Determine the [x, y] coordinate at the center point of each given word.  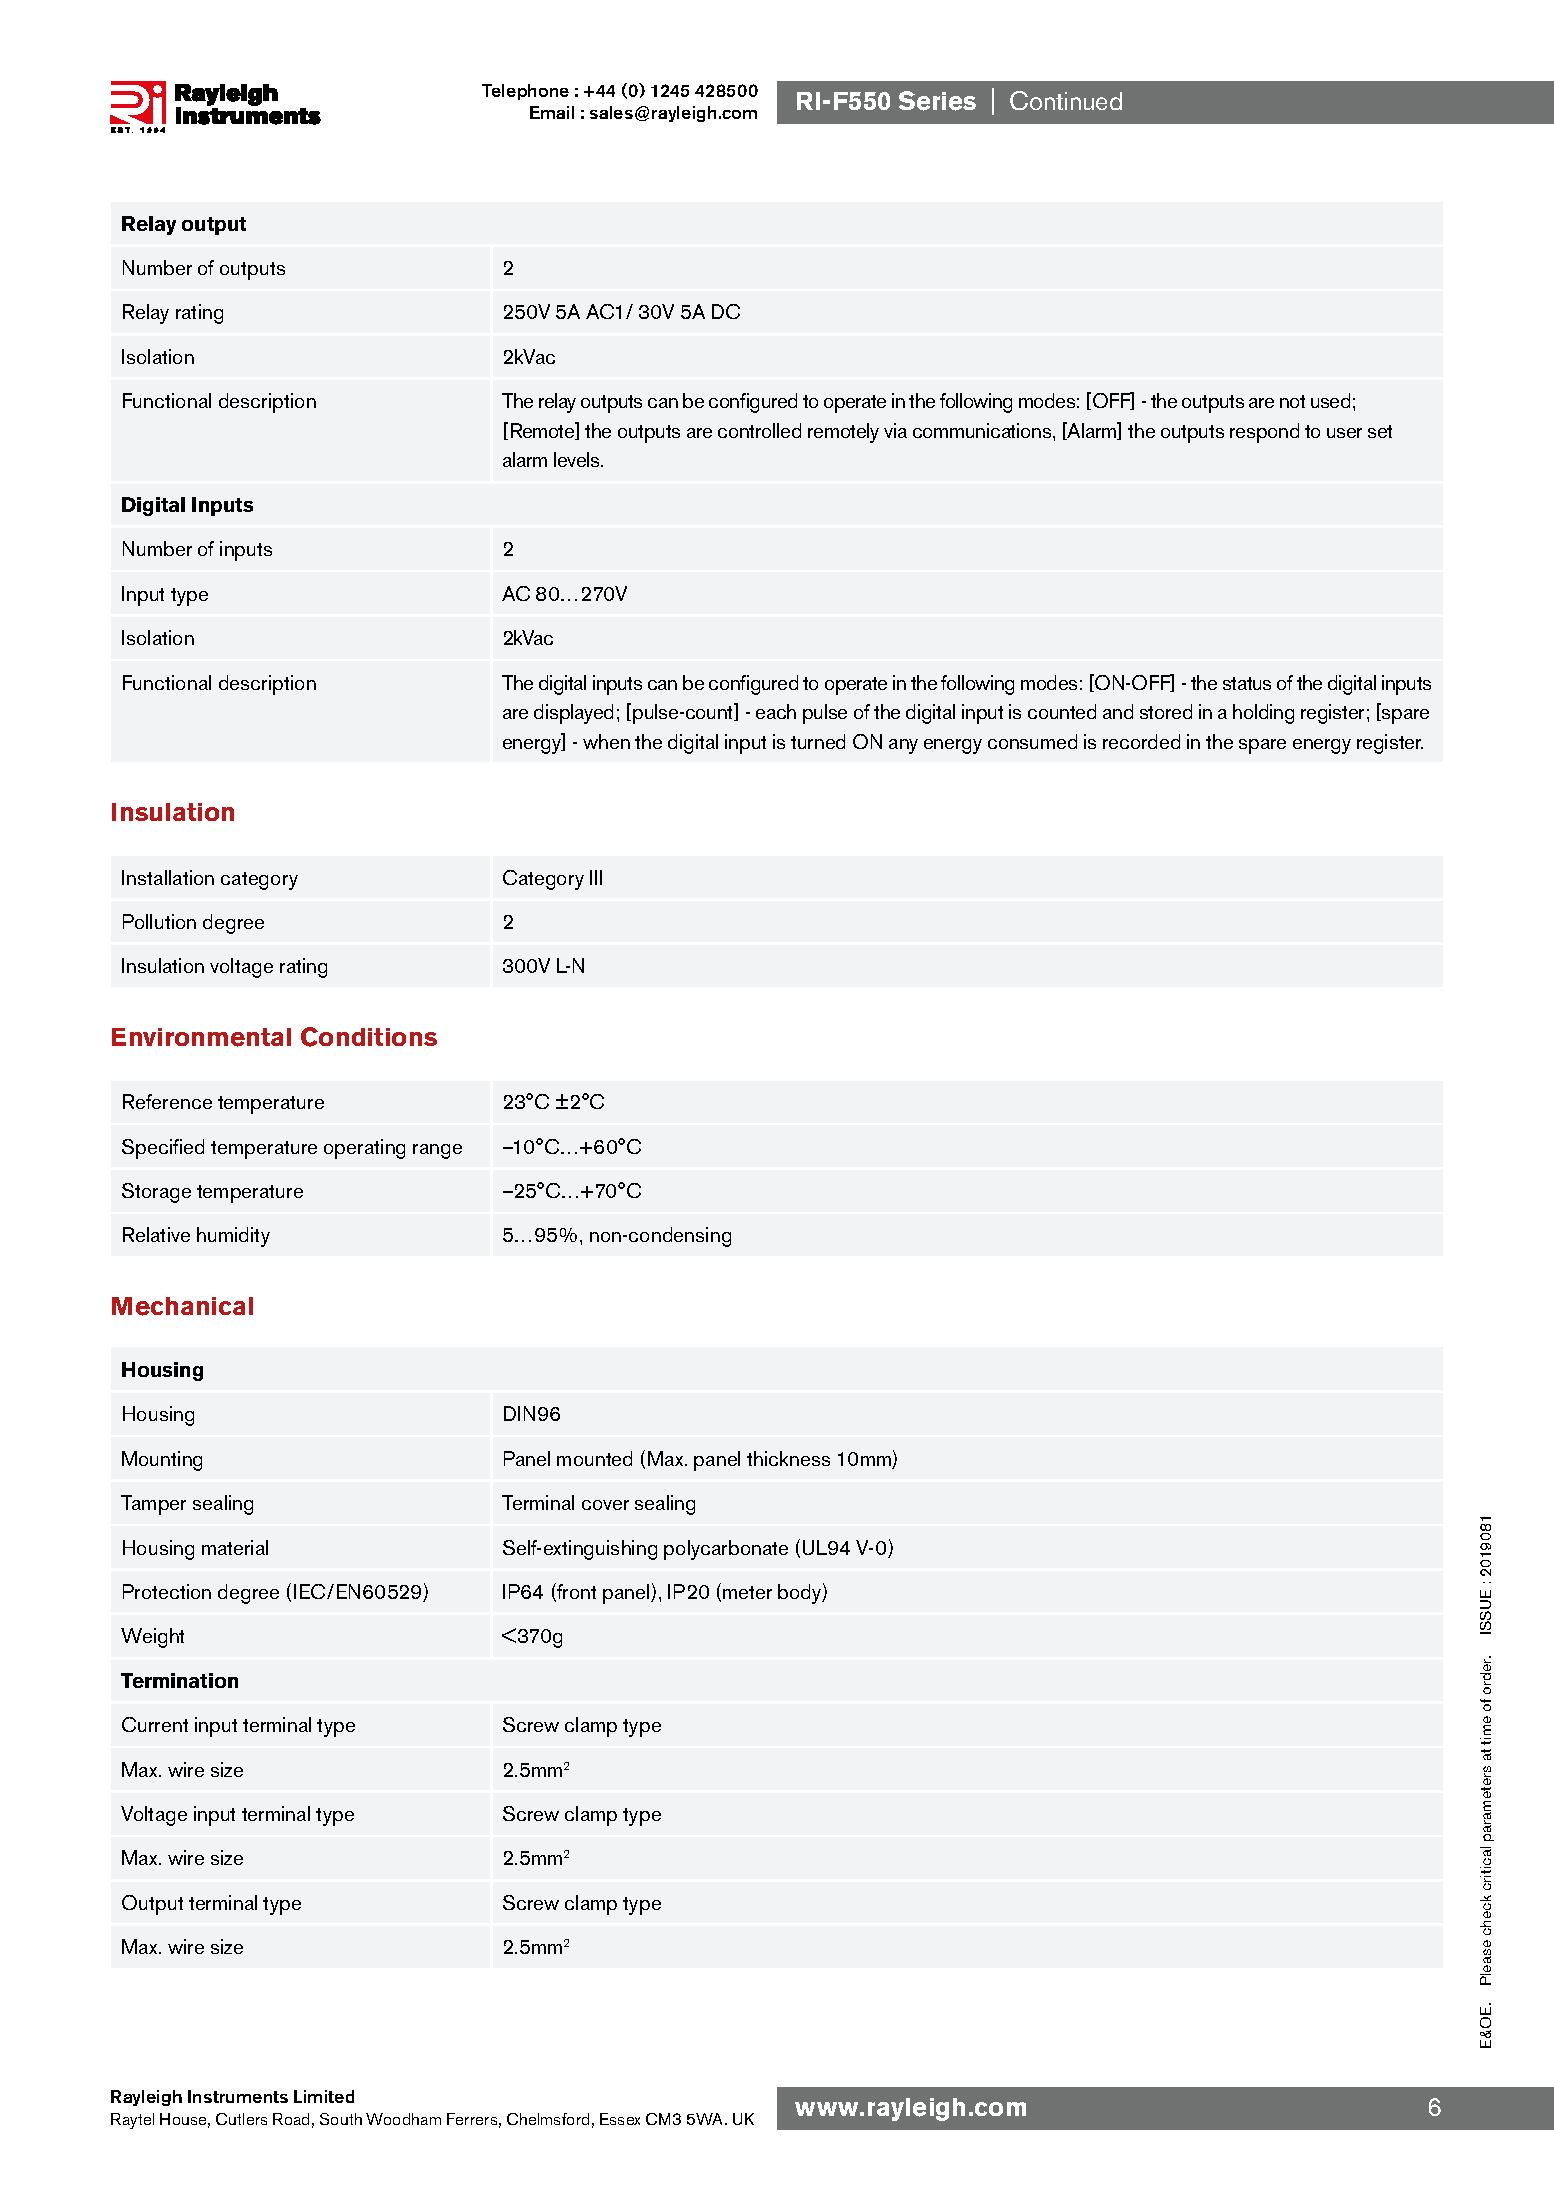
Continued [1066, 100]
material [235, 1547]
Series [937, 101]
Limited [324, 2096]
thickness [788, 1458]
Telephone [525, 92]
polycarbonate [726, 1550]
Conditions [369, 1037]
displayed [573, 714]
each [776, 711]
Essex [620, 2119]
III [596, 877]
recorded [1141, 741]
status [1247, 683]
